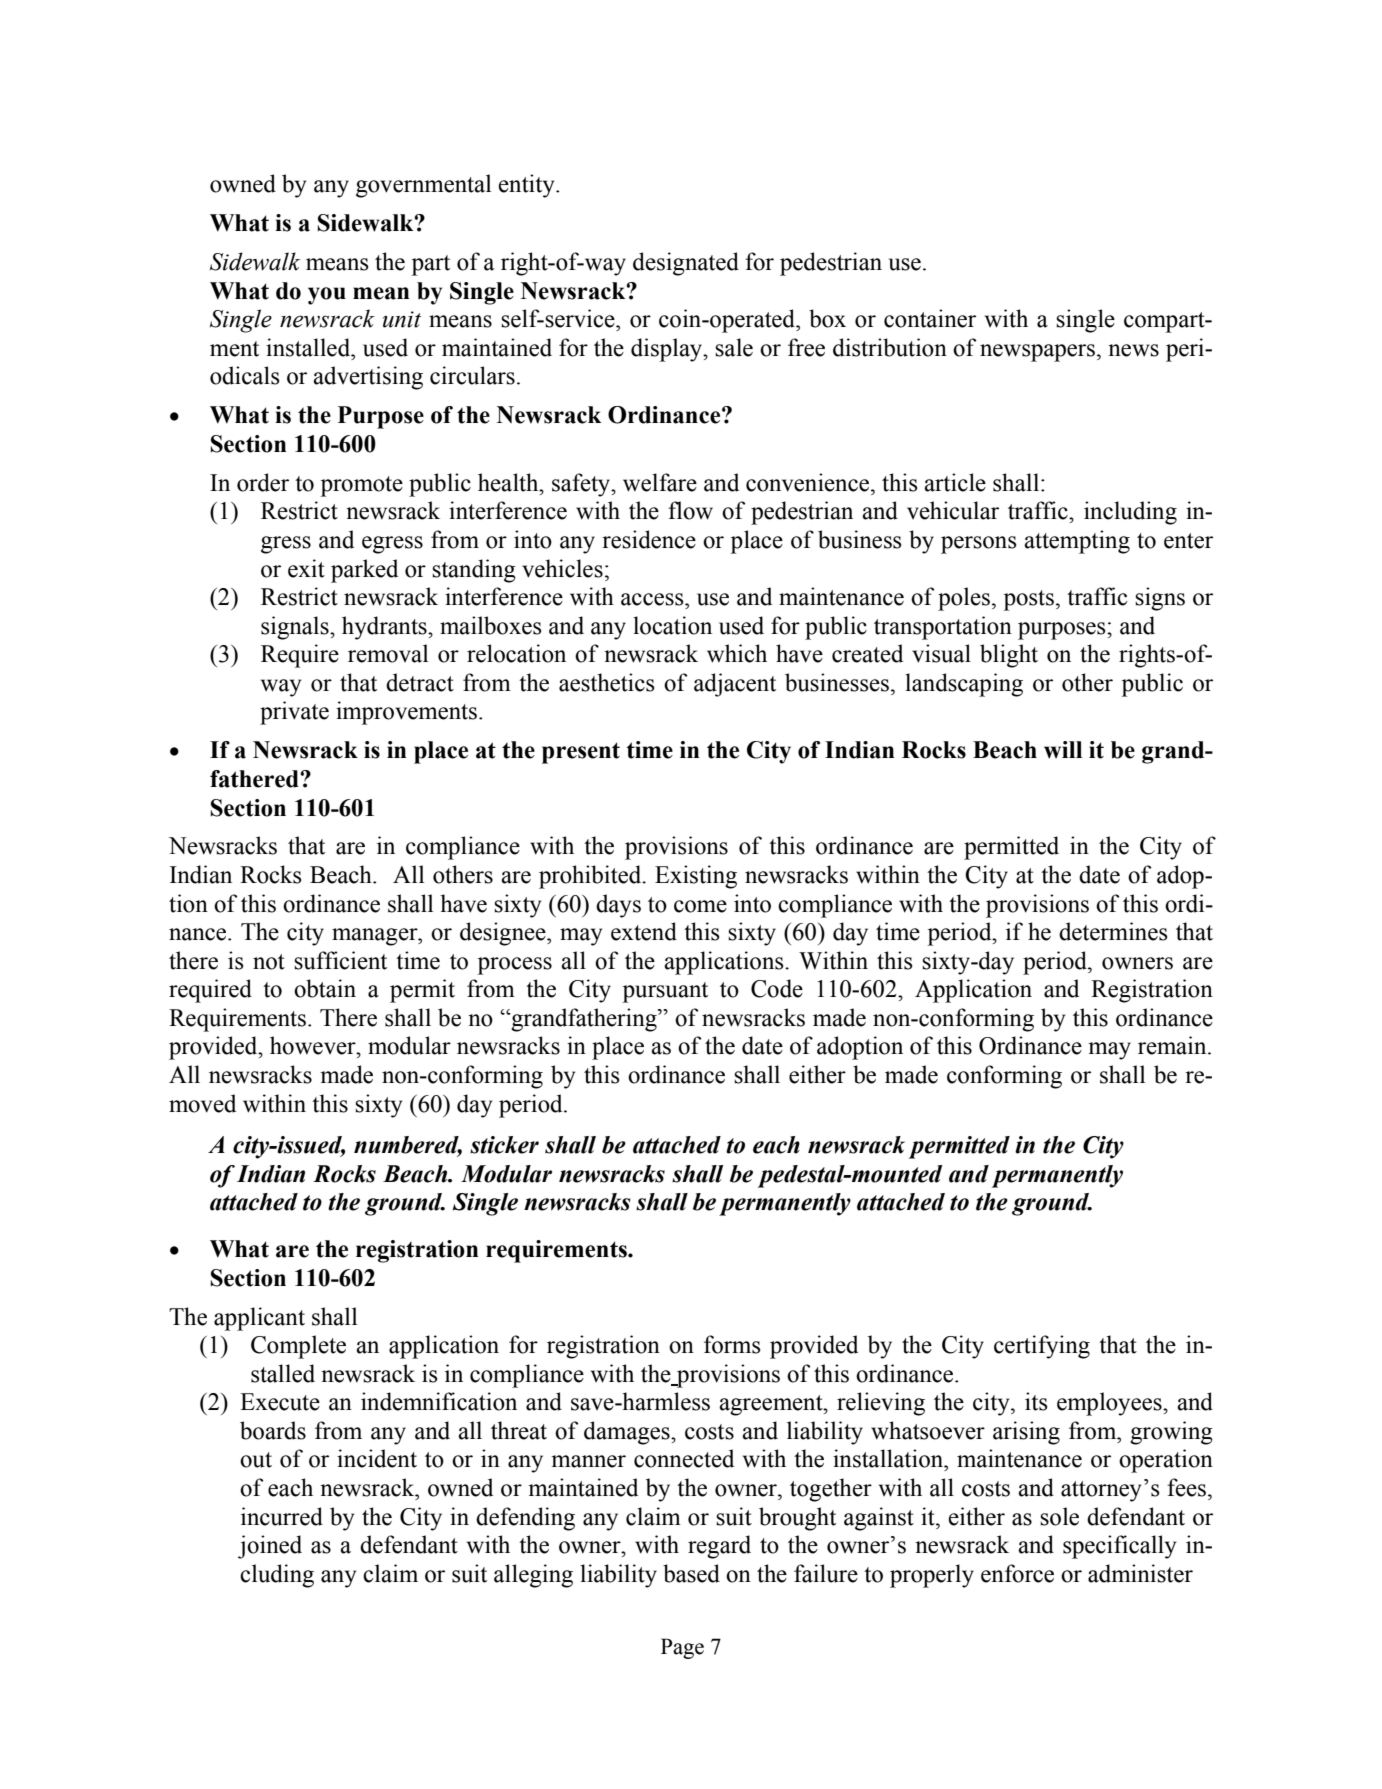 The height and width of the screenshot is (1789, 1382). Describe the element at coordinates (340, 960) in the screenshot. I see `sufficient` at that location.
